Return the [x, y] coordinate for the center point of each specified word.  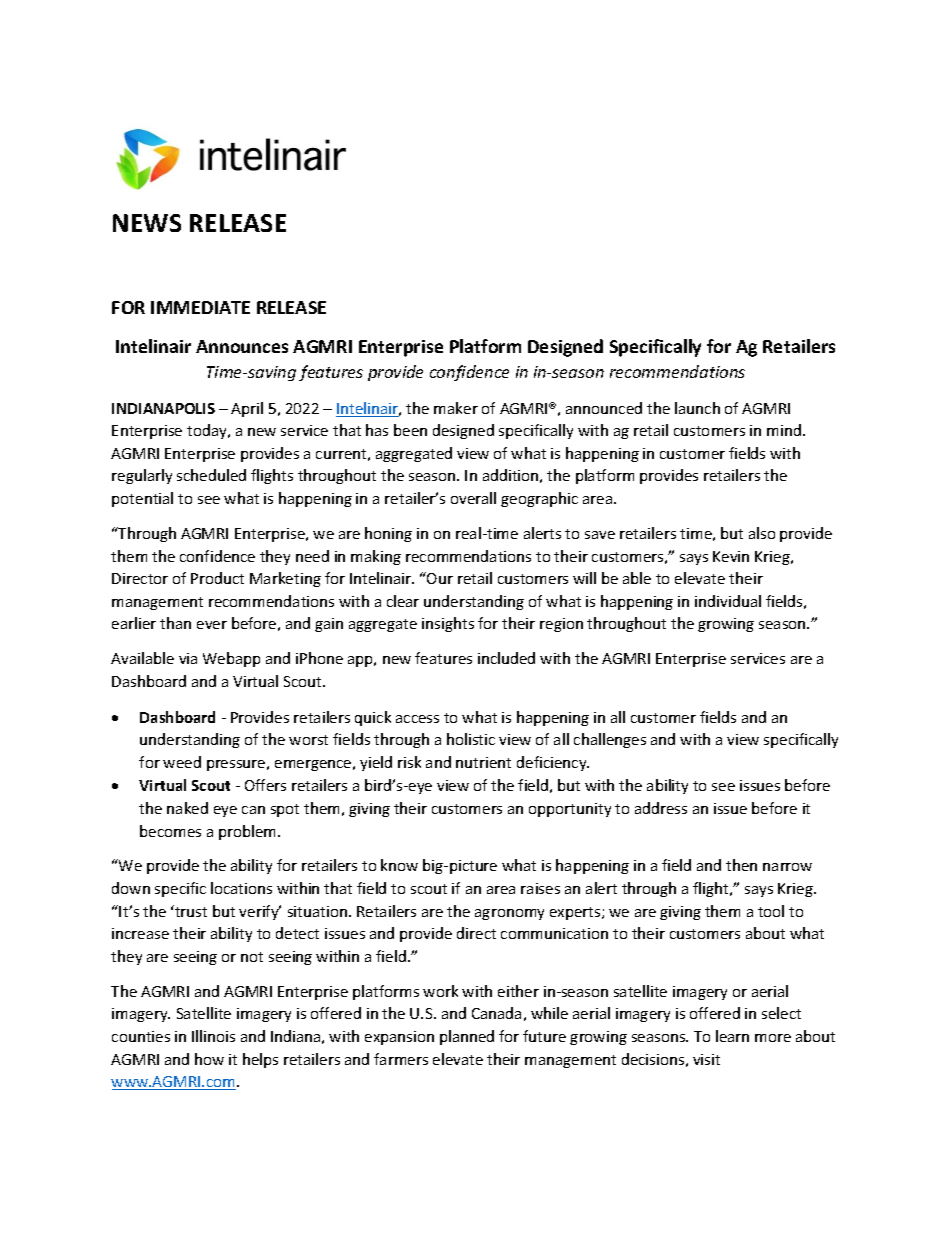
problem [249, 832]
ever [212, 625]
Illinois [213, 1036]
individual [728, 601]
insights [448, 624]
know [399, 865]
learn [732, 1036]
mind [784, 430]
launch [697, 408]
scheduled [211, 475]
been [410, 430]
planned [467, 1037]
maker [456, 408]
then [741, 865]
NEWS [147, 223]
